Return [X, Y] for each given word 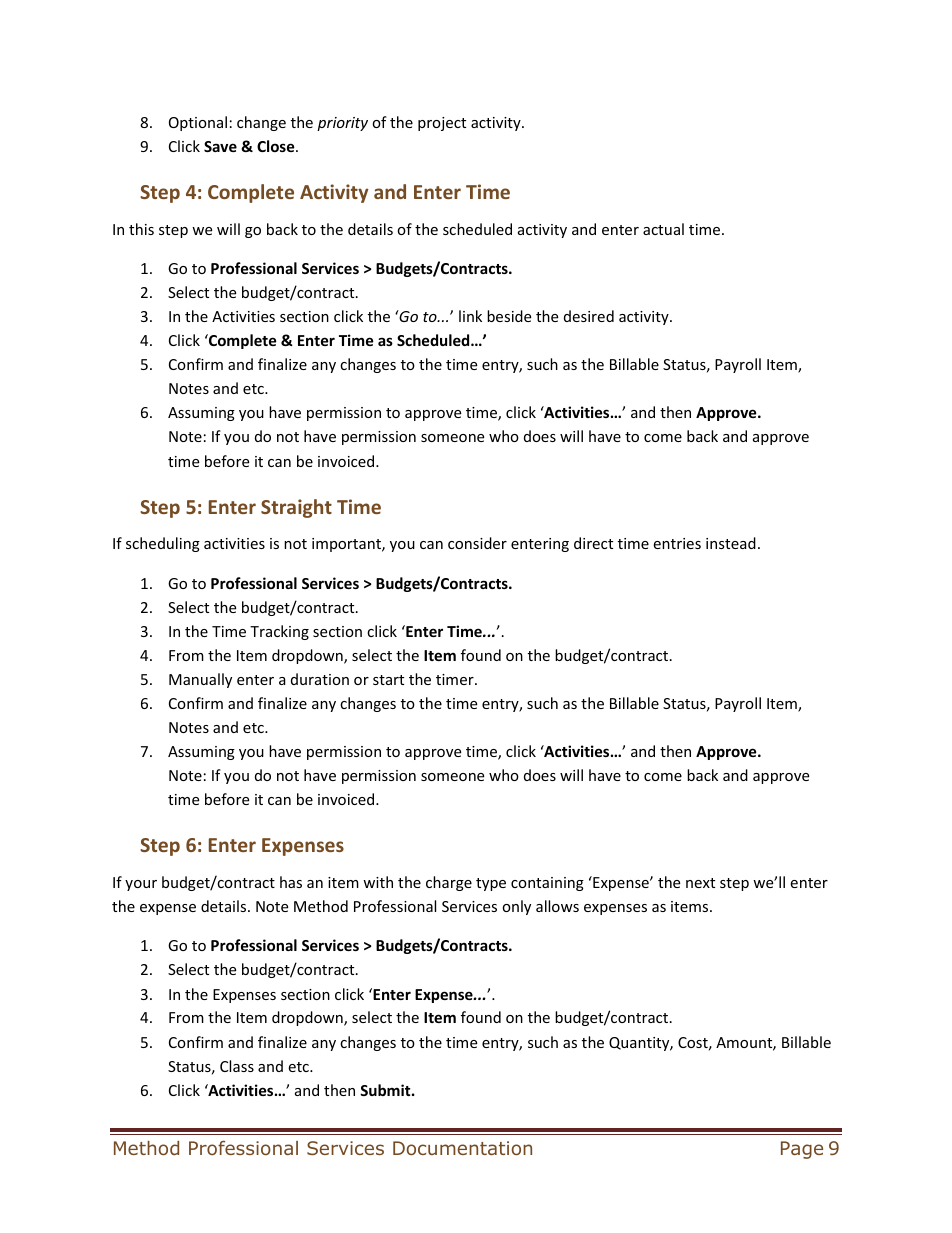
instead [731, 543]
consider [477, 543]
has [291, 882]
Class [237, 1066]
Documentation [462, 1148]
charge [449, 883]
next [700, 883]
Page [802, 1150]
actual [663, 229]
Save [220, 146]
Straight [296, 508]
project [442, 124]
